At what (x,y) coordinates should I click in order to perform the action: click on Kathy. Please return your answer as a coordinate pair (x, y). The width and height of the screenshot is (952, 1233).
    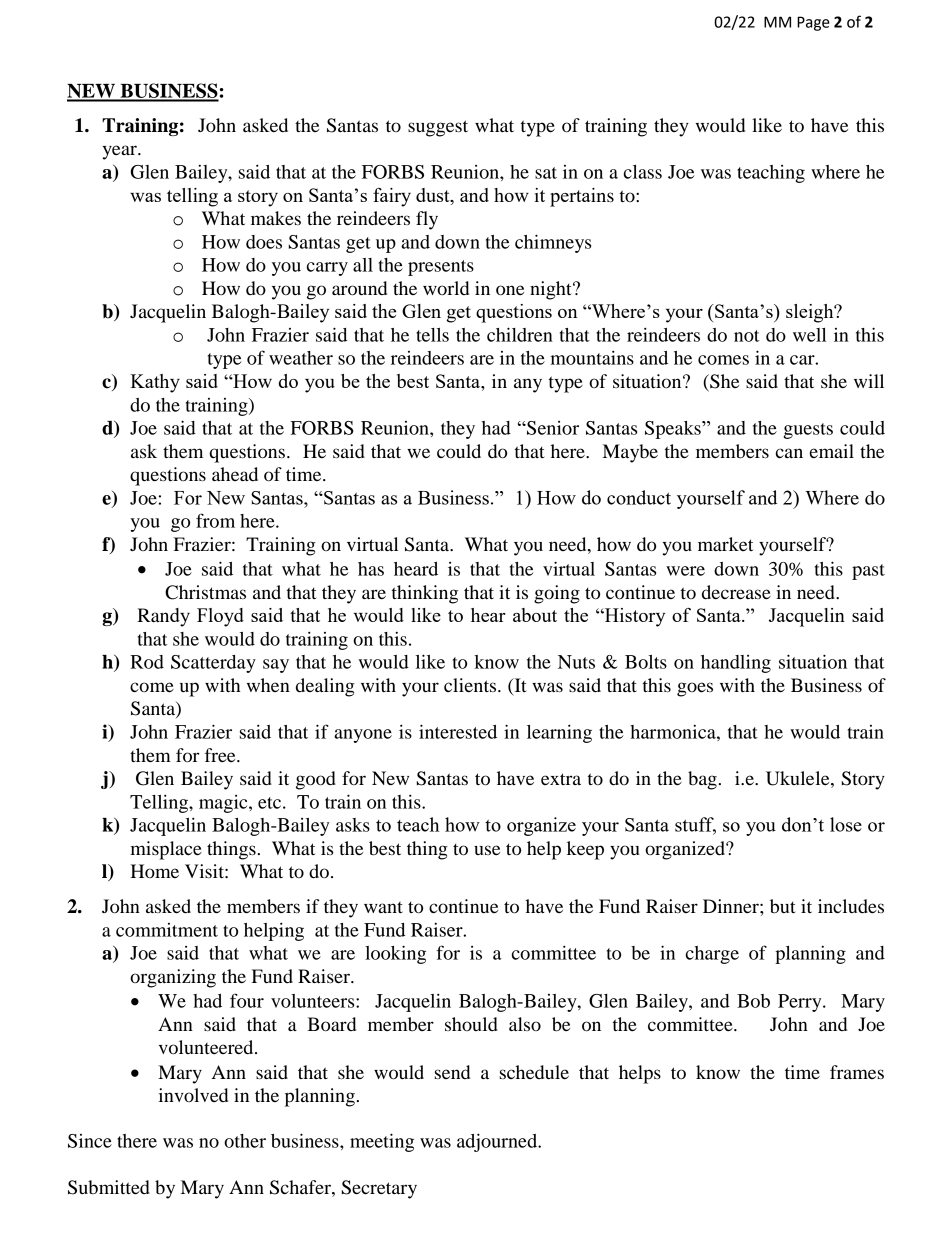
    Looking at the image, I should click on (155, 383).
